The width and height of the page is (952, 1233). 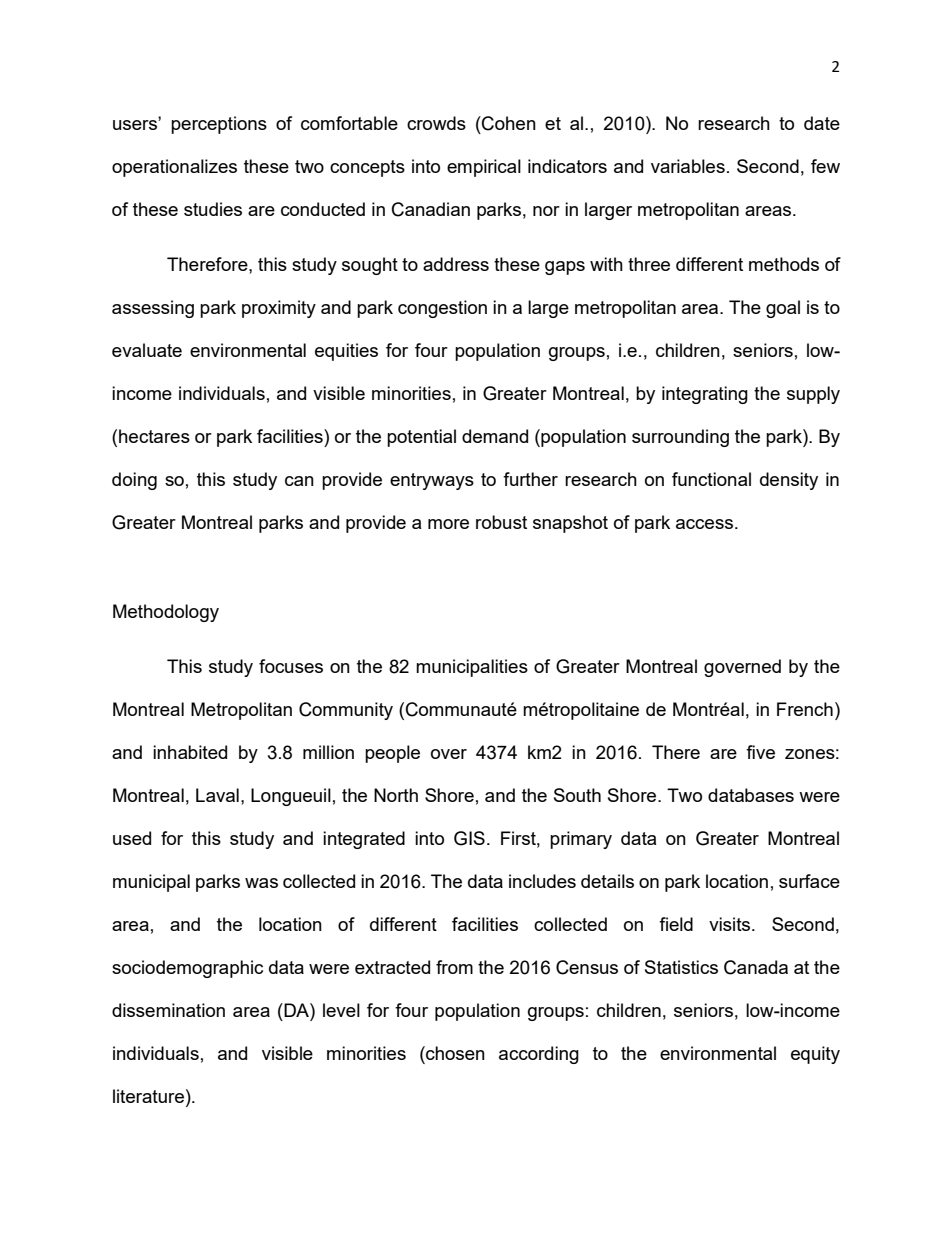 What do you see at coordinates (261, 883) in the page?
I see `was` at bounding box center [261, 883].
